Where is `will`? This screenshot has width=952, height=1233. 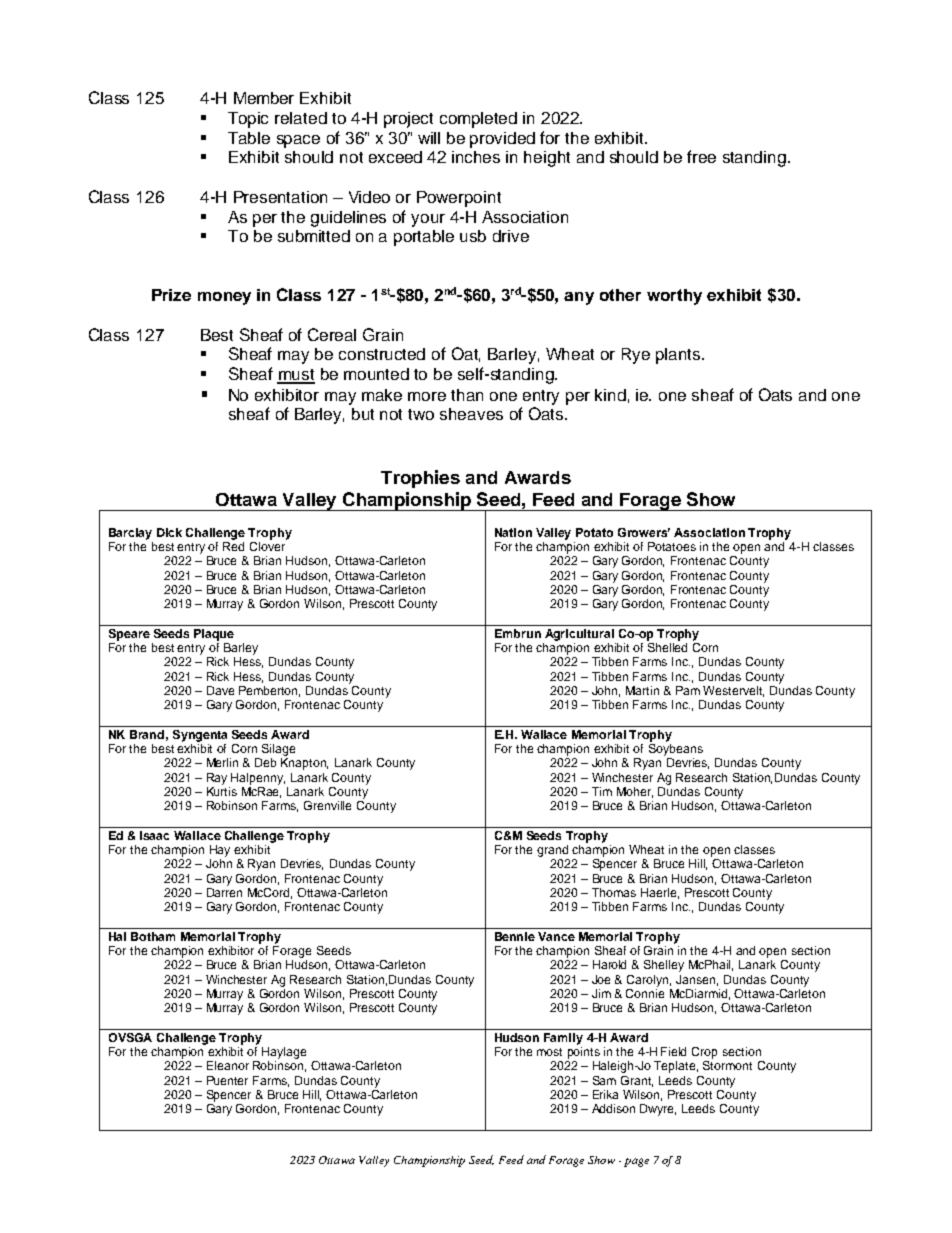
will is located at coordinates (429, 138).
